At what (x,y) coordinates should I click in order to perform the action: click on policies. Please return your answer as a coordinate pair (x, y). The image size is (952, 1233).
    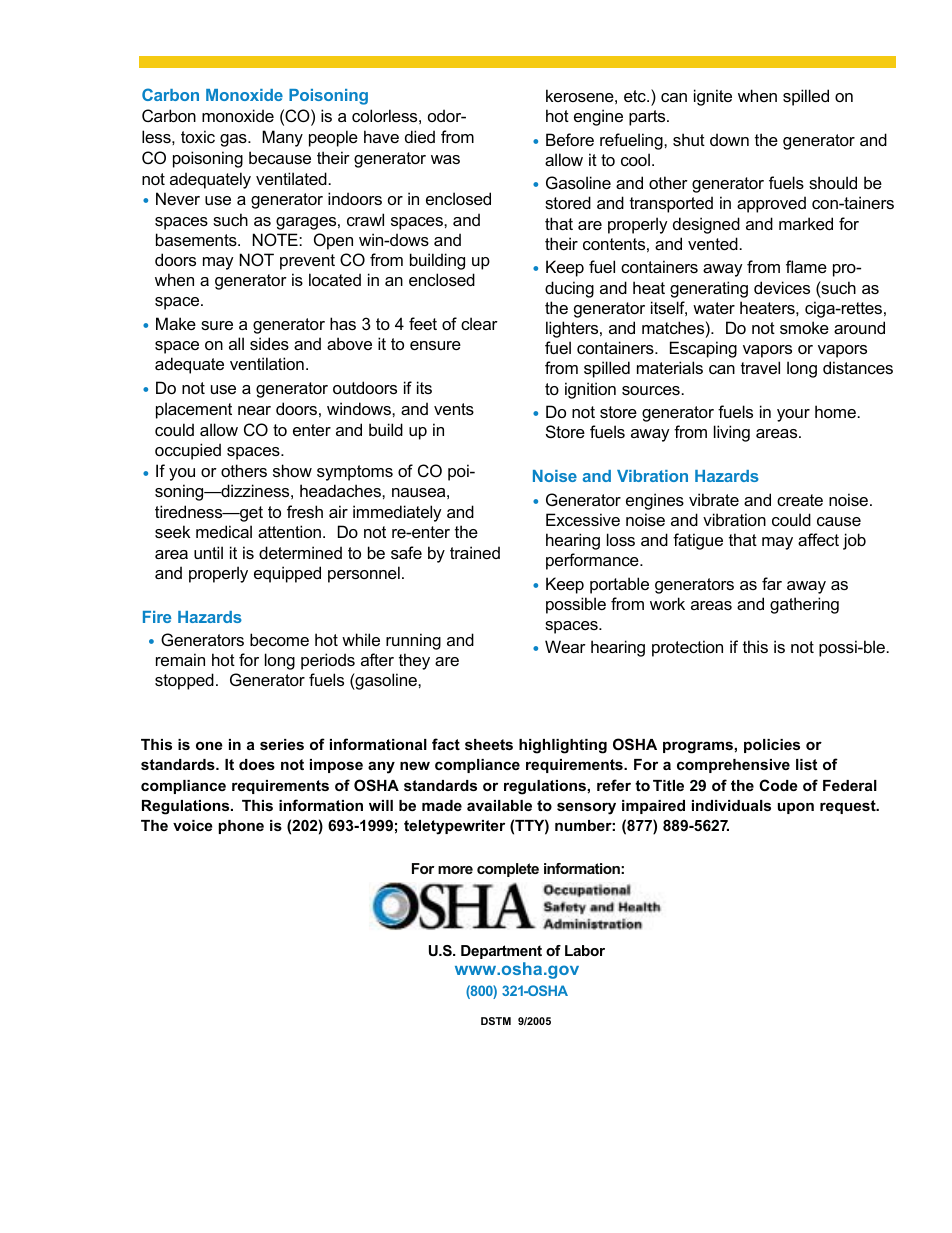
    Looking at the image, I should click on (772, 746).
